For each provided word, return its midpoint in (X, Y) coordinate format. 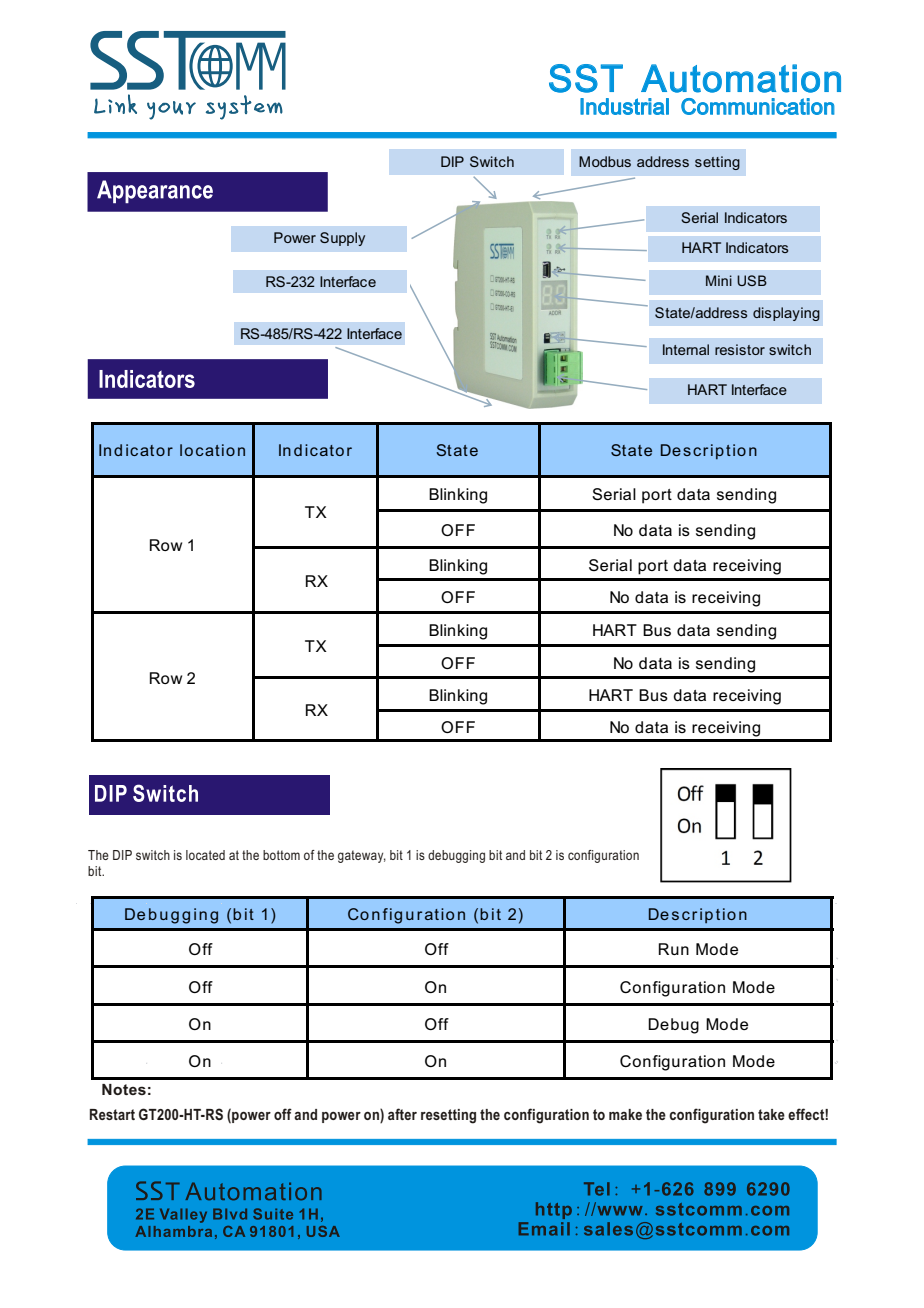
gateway (362, 856)
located (205, 855)
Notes (124, 1089)
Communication (758, 106)
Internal (686, 349)
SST (586, 78)
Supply (342, 239)
